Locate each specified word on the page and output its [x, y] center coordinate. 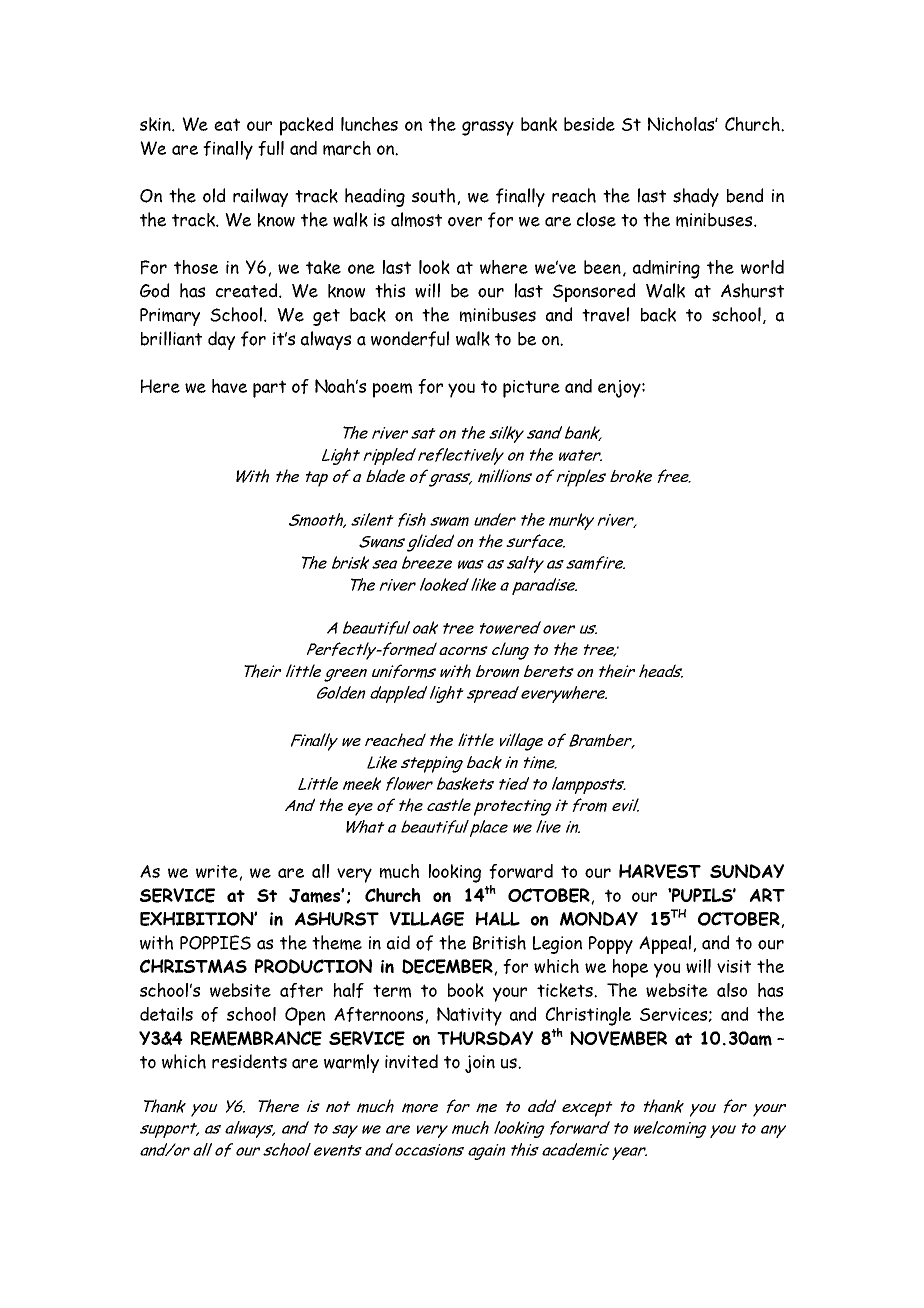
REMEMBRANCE [256, 1038]
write [218, 872]
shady [696, 197]
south [435, 196]
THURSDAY [485, 1038]
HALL [498, 919]
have [229, 386]
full [271, 148]
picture [531, 389]
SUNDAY [747, 871]
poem [392, 390]
